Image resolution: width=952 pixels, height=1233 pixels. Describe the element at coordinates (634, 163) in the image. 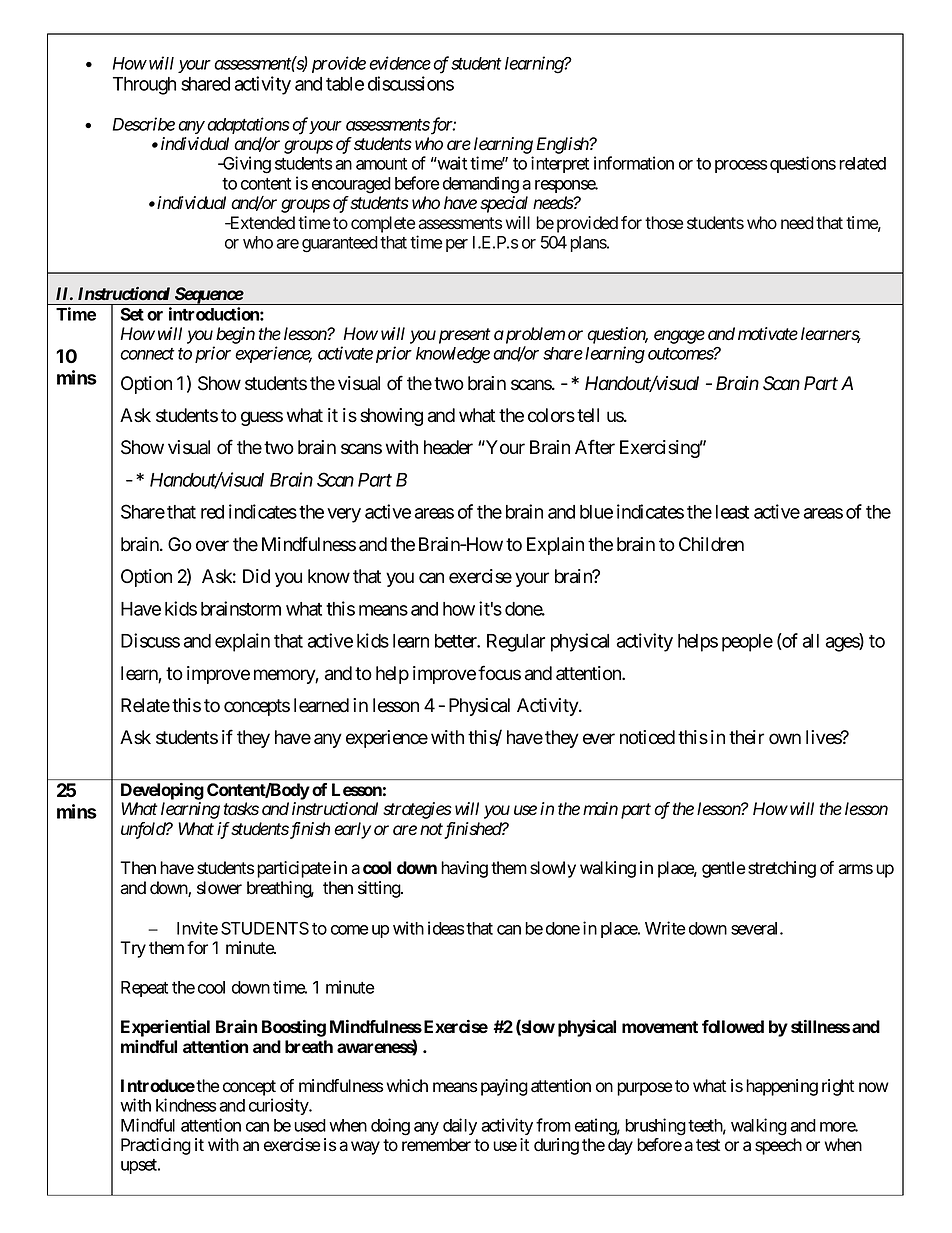

I see `information` at that location.
